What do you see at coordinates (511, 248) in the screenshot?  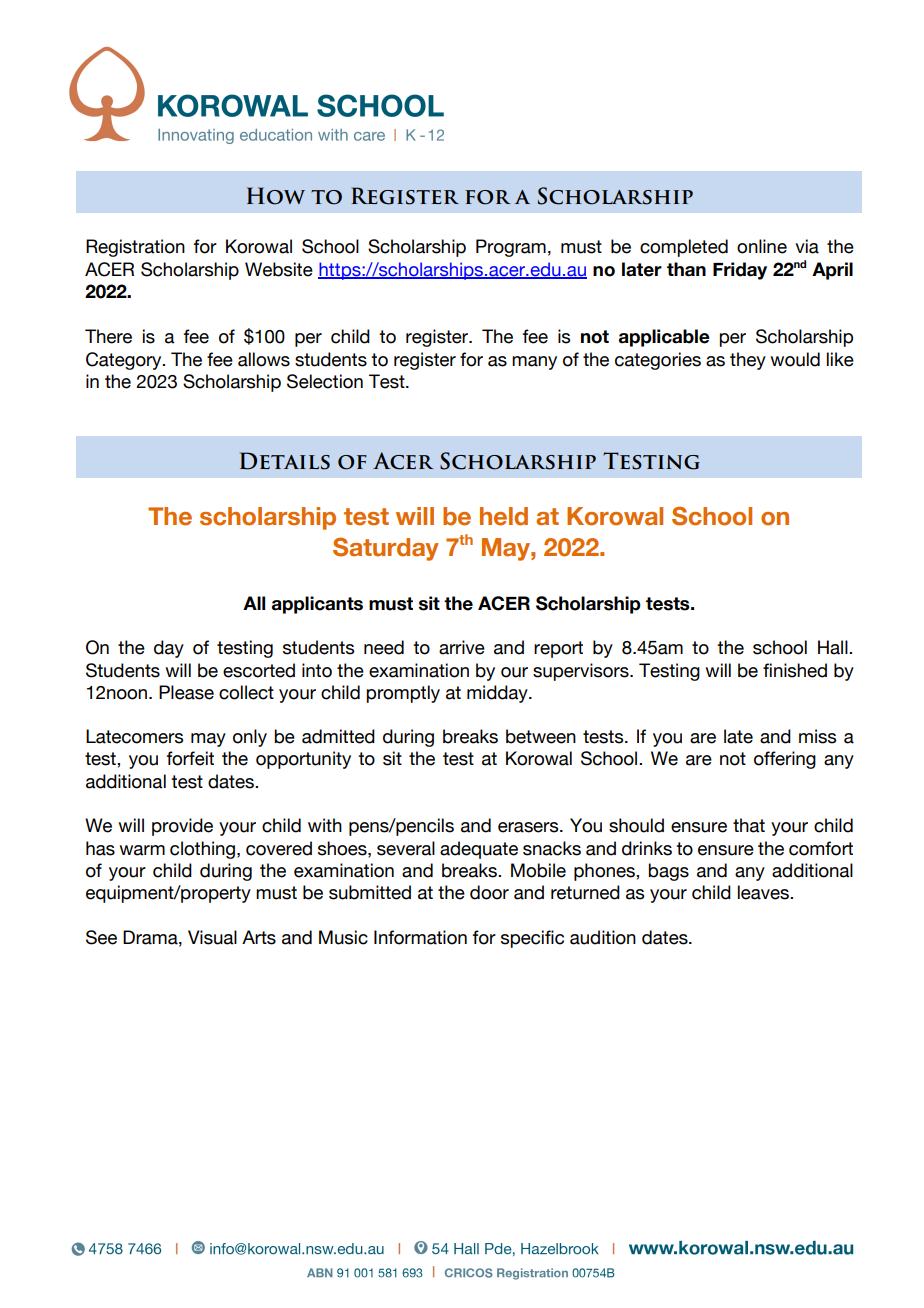 I see `Program` at bounding box center [511, 248].
